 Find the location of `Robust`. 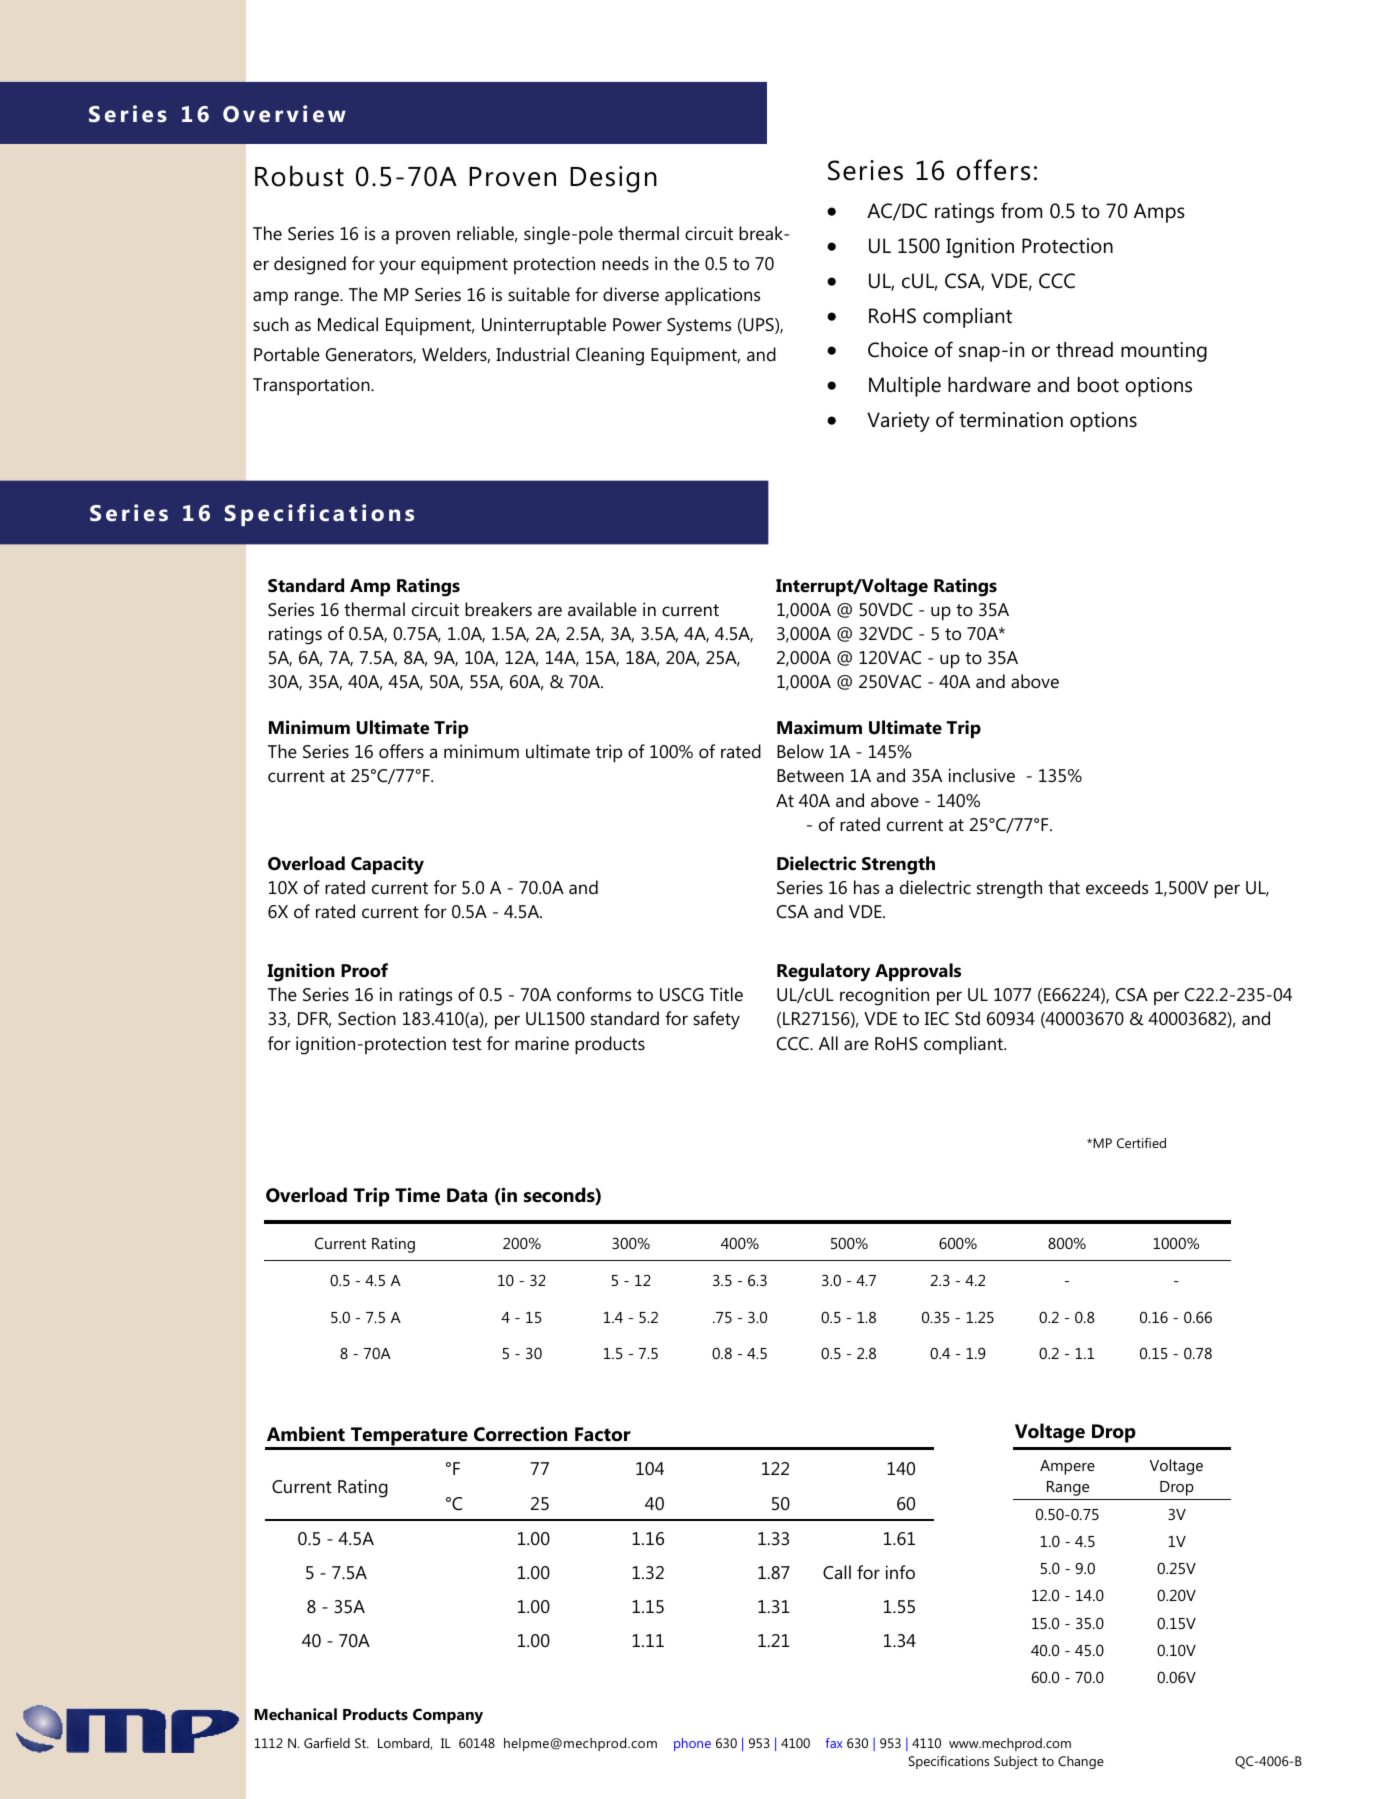

Robust is located at coordinates (299, 176).
